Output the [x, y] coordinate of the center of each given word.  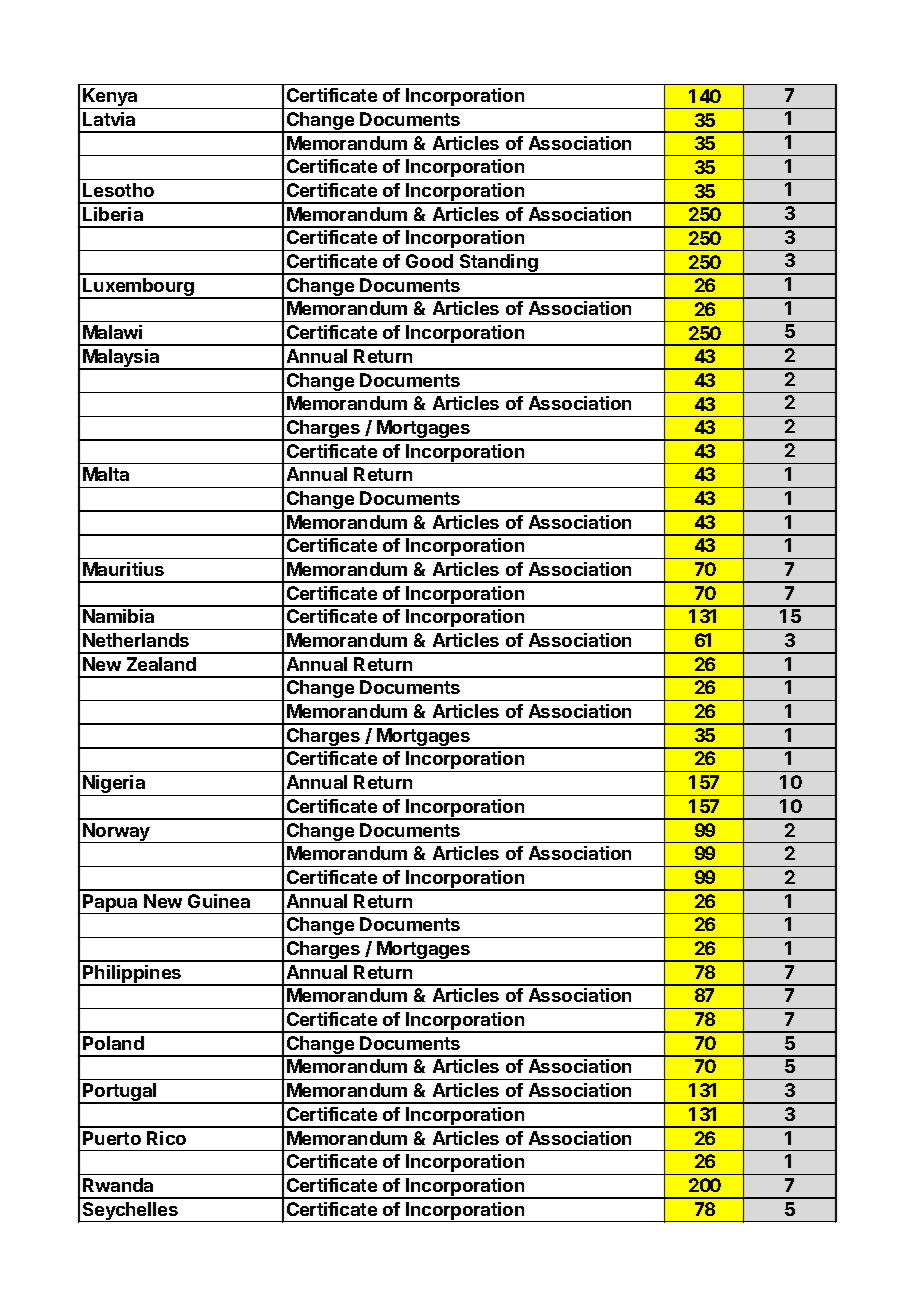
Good [429, 261]
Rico [166, 1138]
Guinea [219, 901]
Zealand [161, 664]
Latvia [109, 119]
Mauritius [123, 569]
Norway [116, 833]
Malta [106, 474]
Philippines [132, 975]
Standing [498, 264]
